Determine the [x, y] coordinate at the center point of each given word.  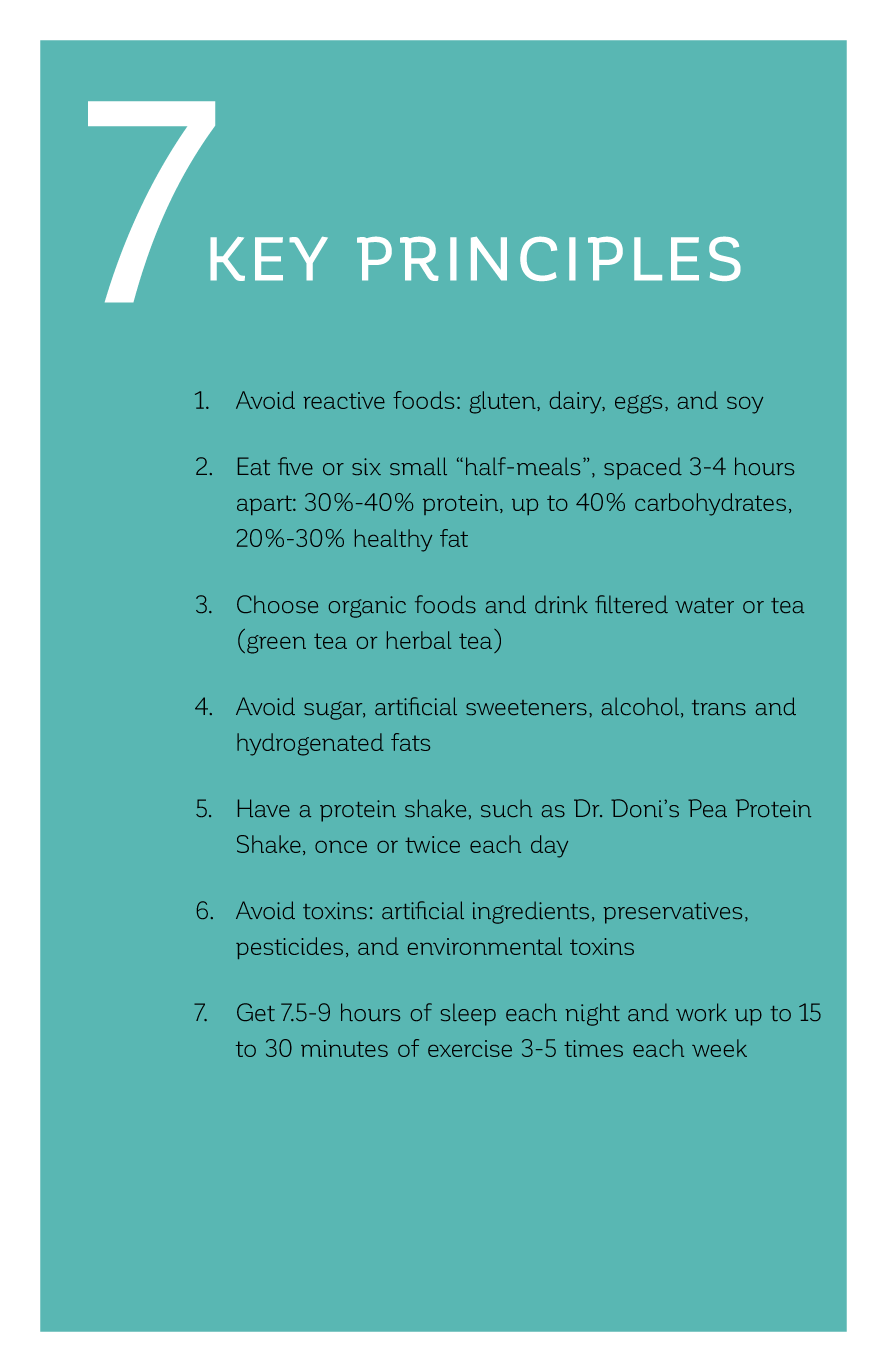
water [704, 605]
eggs [638, 404]
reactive [344, 400]
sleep [468, 1014]
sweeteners [526, 707]
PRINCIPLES [549, 258]
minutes [344, 1048]
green [276, 644]
